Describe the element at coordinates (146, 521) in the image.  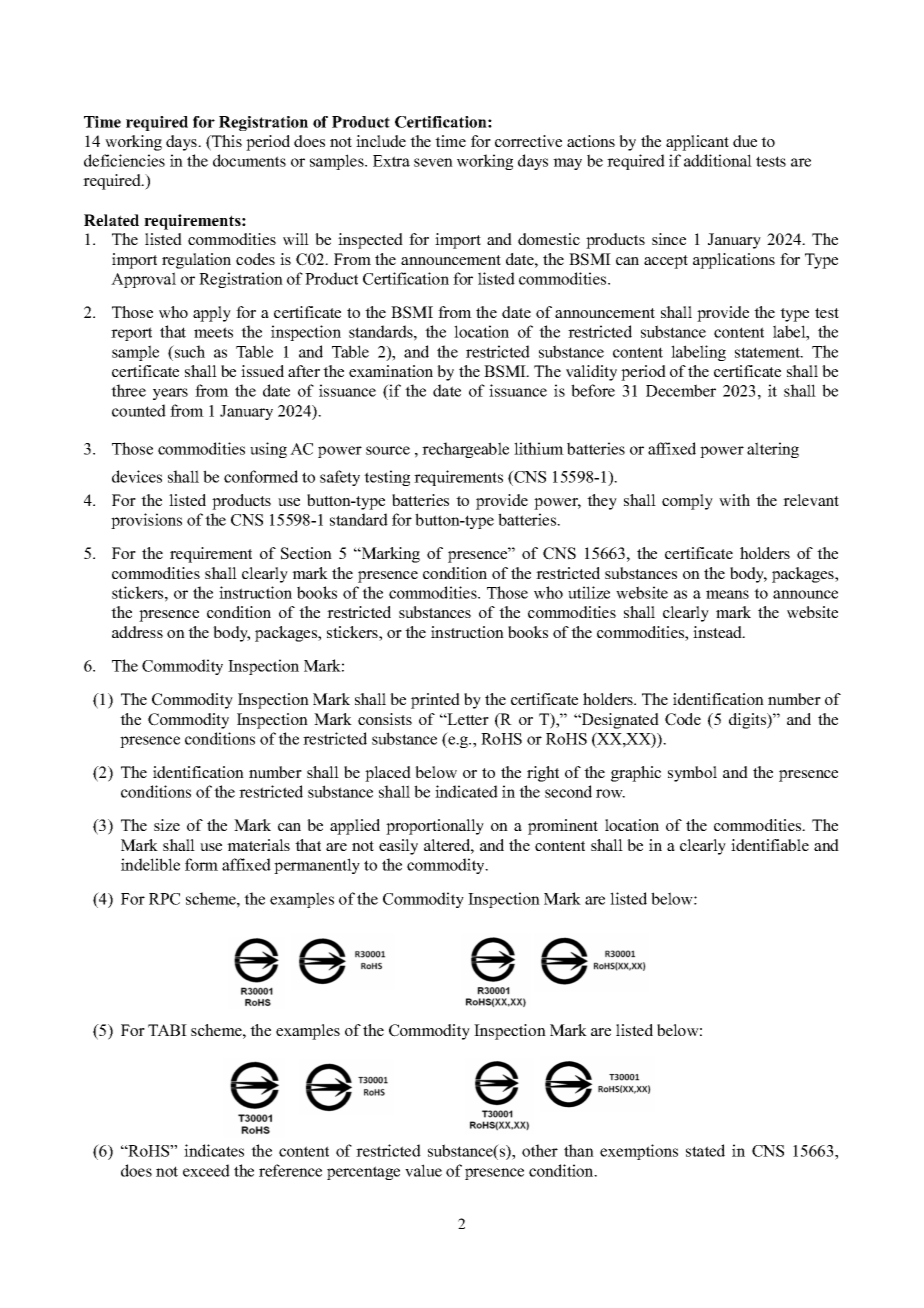
I see `provisions` at that location.
